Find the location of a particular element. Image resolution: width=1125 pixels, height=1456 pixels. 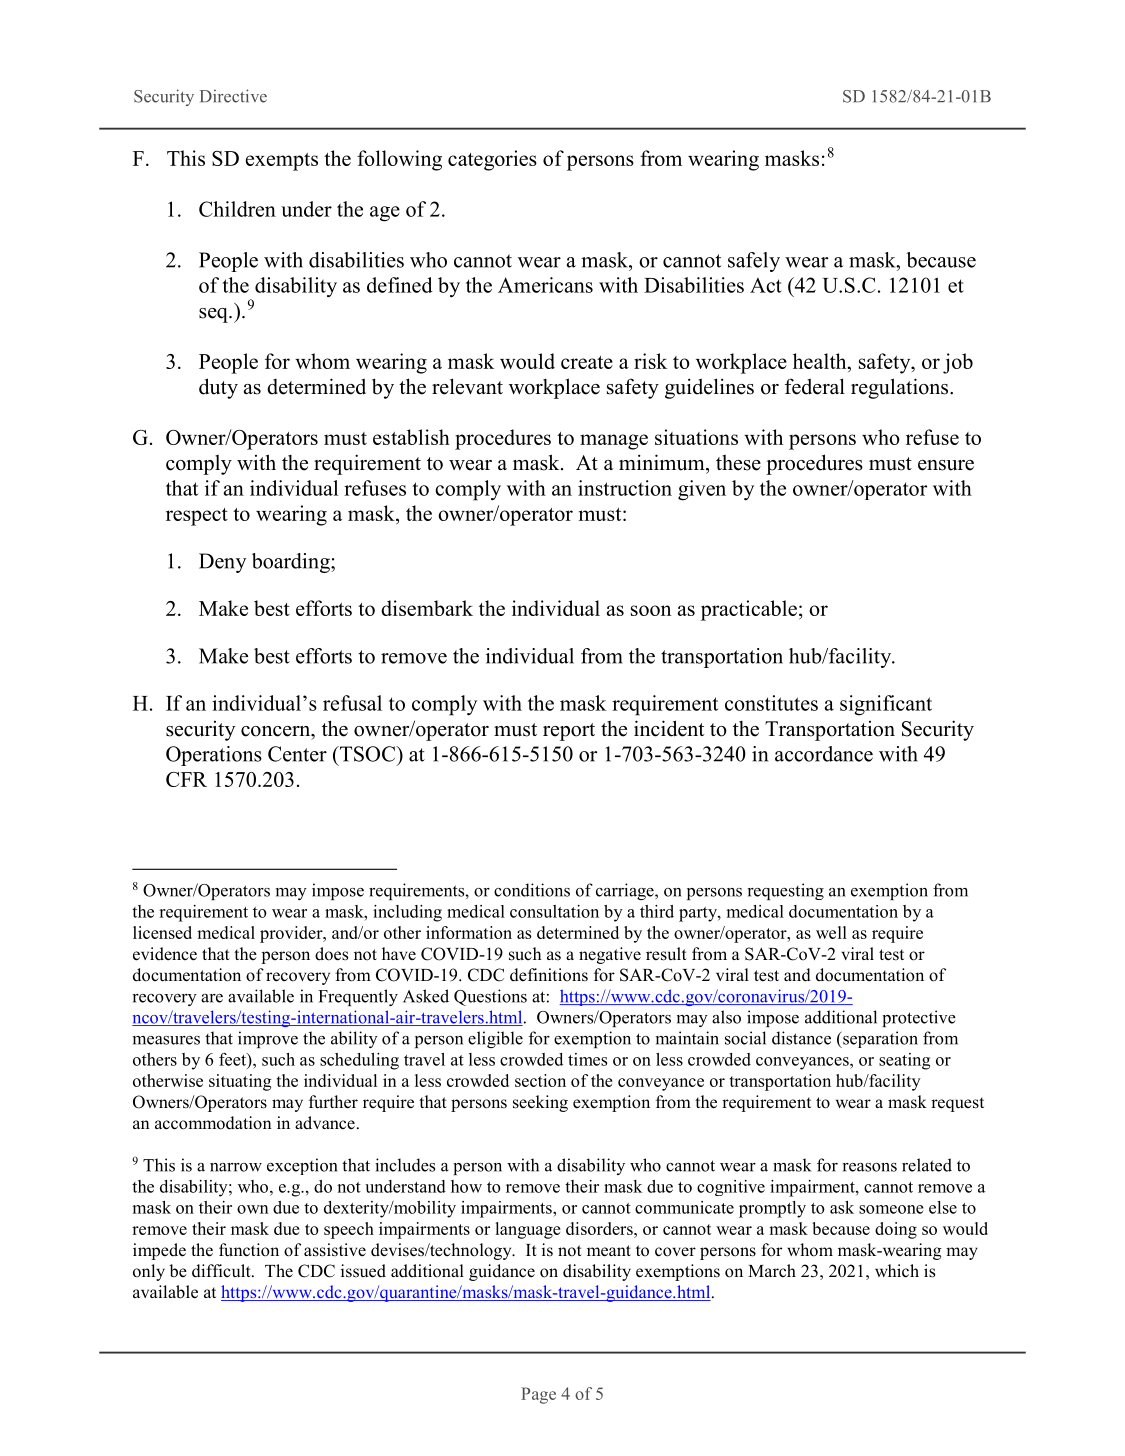

report is located at coordinates (569, 732).
